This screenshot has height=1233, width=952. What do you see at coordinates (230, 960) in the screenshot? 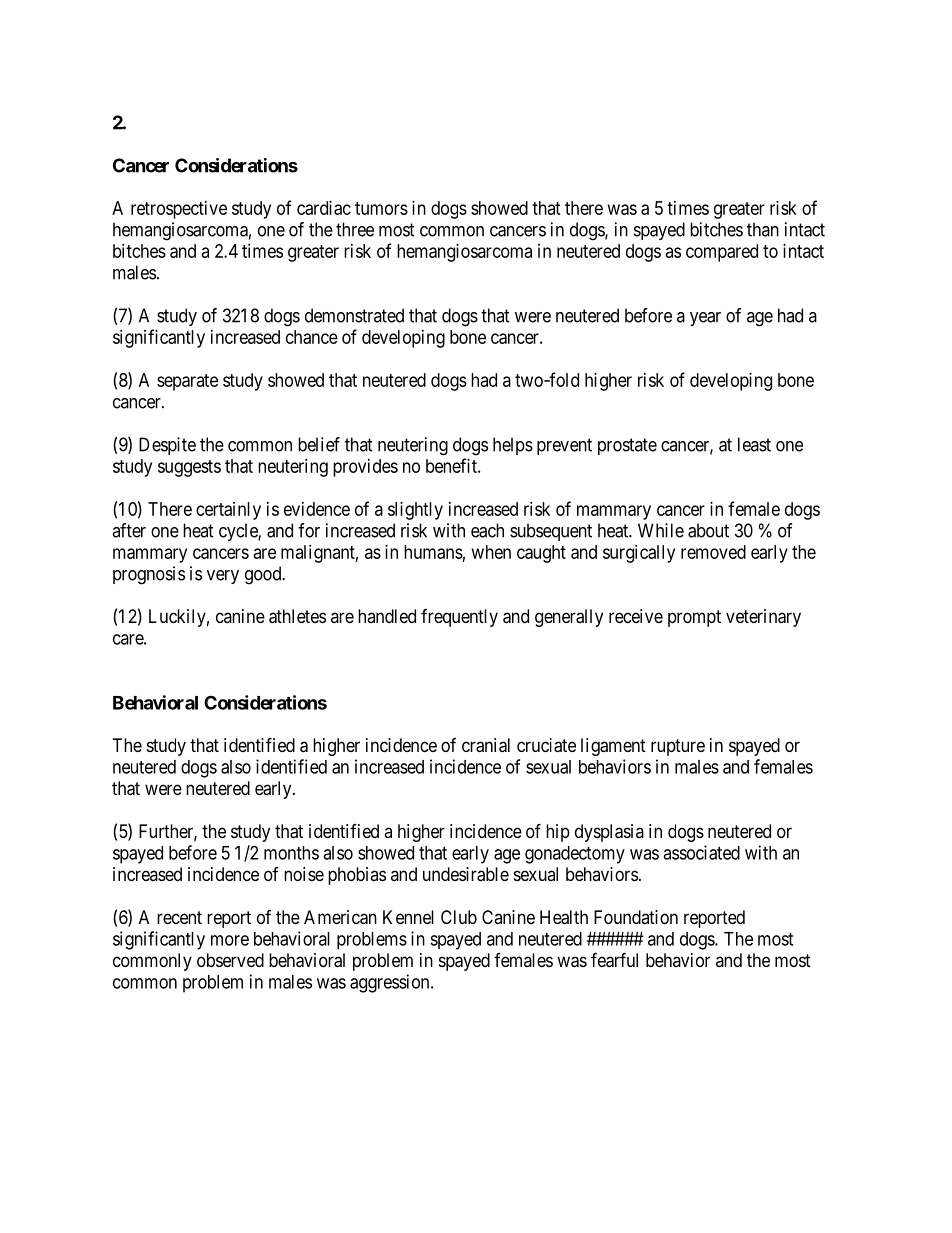
I see `observed` at bounding box center [230, 960].
